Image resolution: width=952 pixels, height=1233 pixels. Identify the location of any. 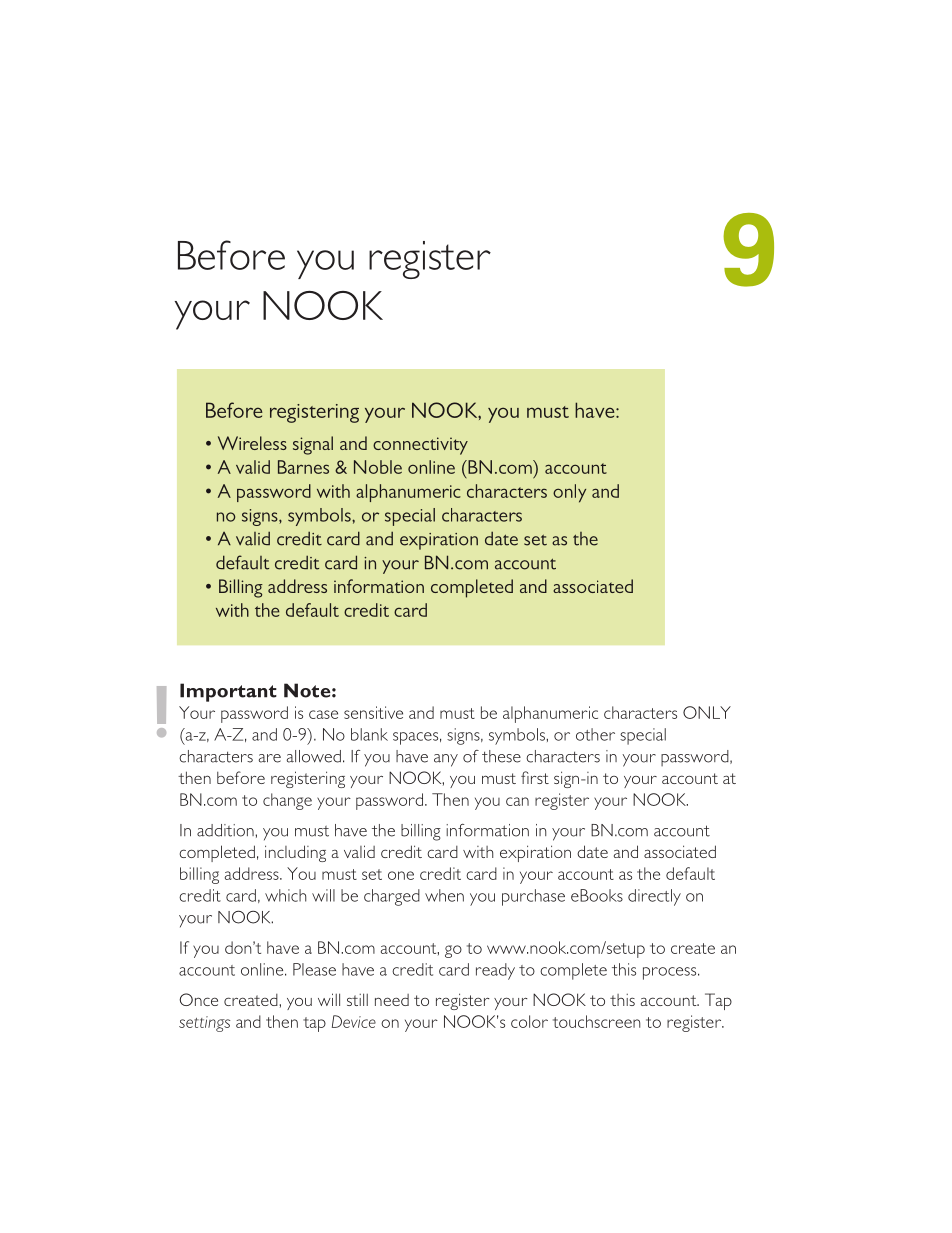
(446, 760).
